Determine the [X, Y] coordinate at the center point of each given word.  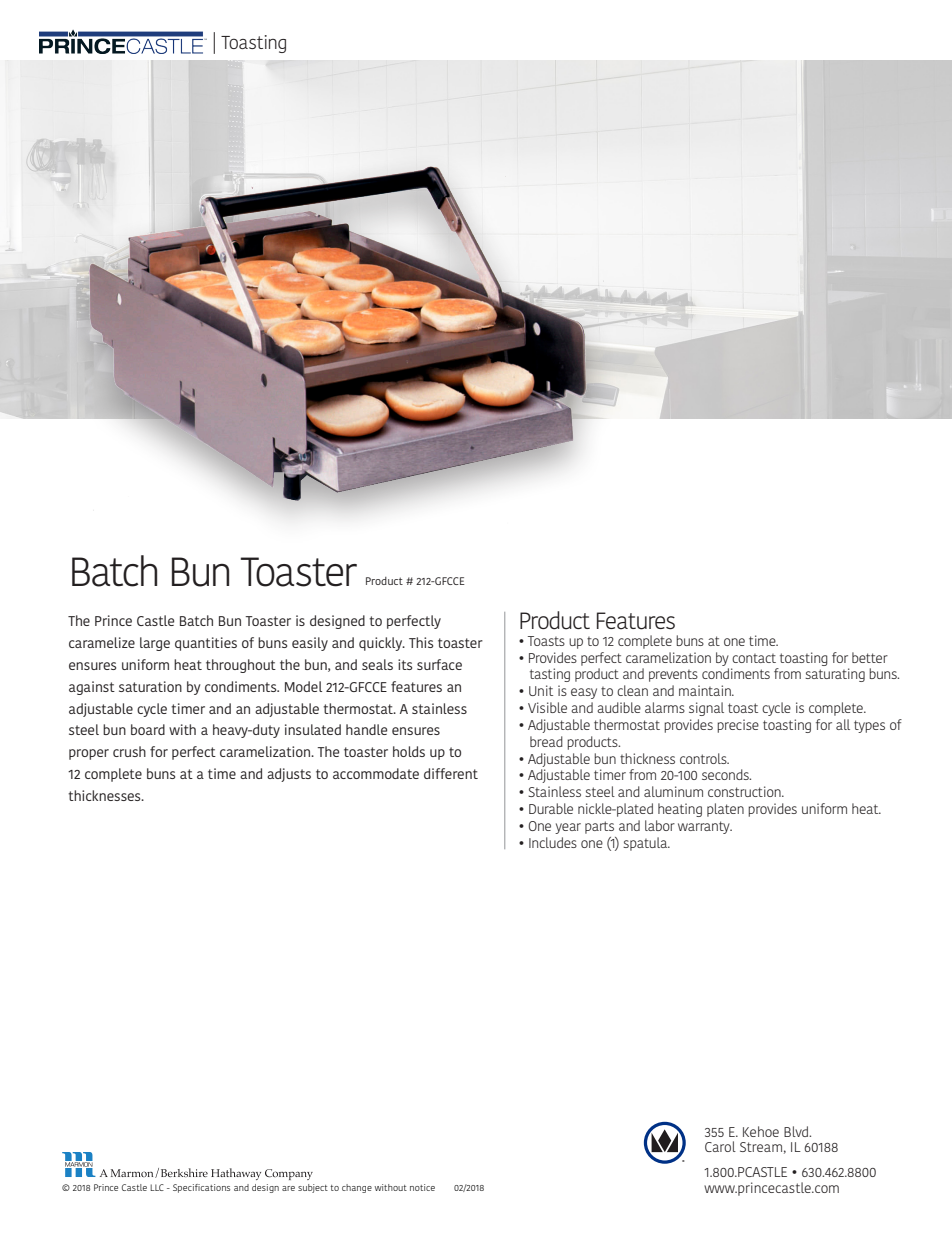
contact [754, 658]
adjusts [289, 775]
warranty [705, 827]
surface [439, 664]
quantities [206, 644]
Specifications [201, 1188]
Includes [553, 842]
